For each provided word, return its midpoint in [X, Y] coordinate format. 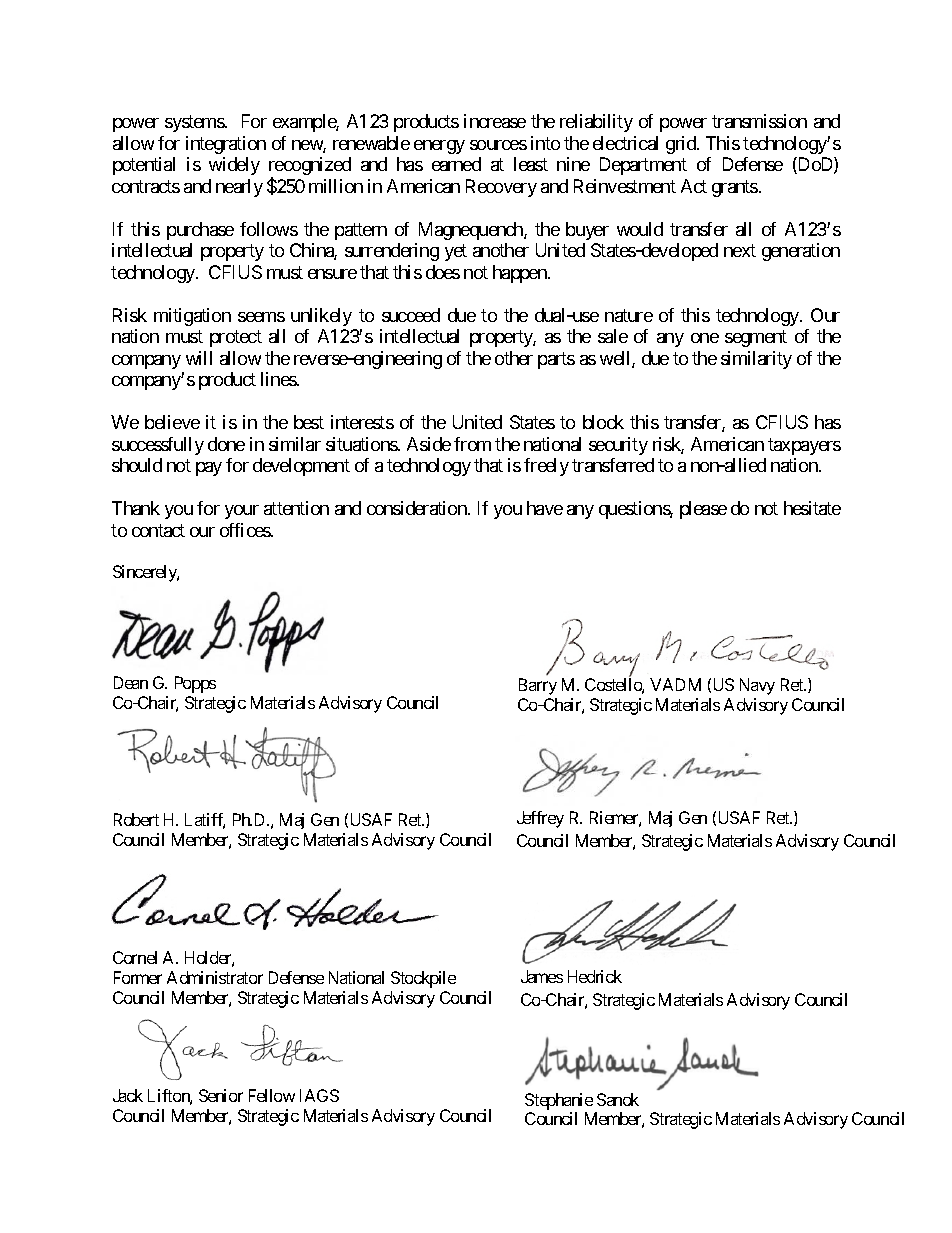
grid [682, 145]
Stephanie [559, 1103]
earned [456, 164]
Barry [538, 686]
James [542, 976]
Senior [221, 1095]
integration [226, 145]
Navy [757, 686]
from [472, 444]
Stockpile [423, 979]
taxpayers [804, 446]
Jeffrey [540, 819]
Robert [136, 819]
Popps [195, 684]
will [199, 358]
